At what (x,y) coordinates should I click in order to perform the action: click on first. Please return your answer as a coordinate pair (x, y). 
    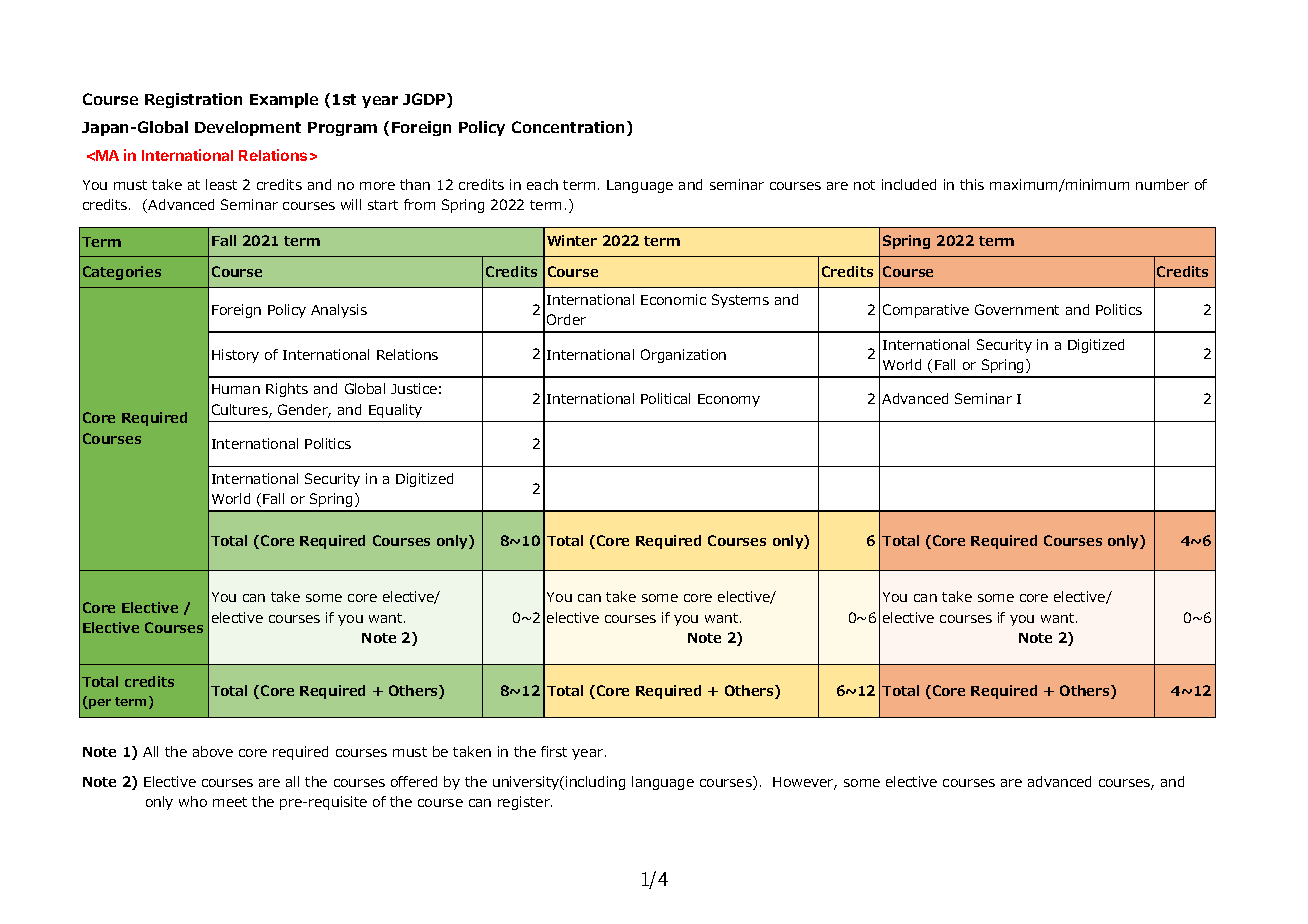
    Looking at the image, I should click on (554, 751).
